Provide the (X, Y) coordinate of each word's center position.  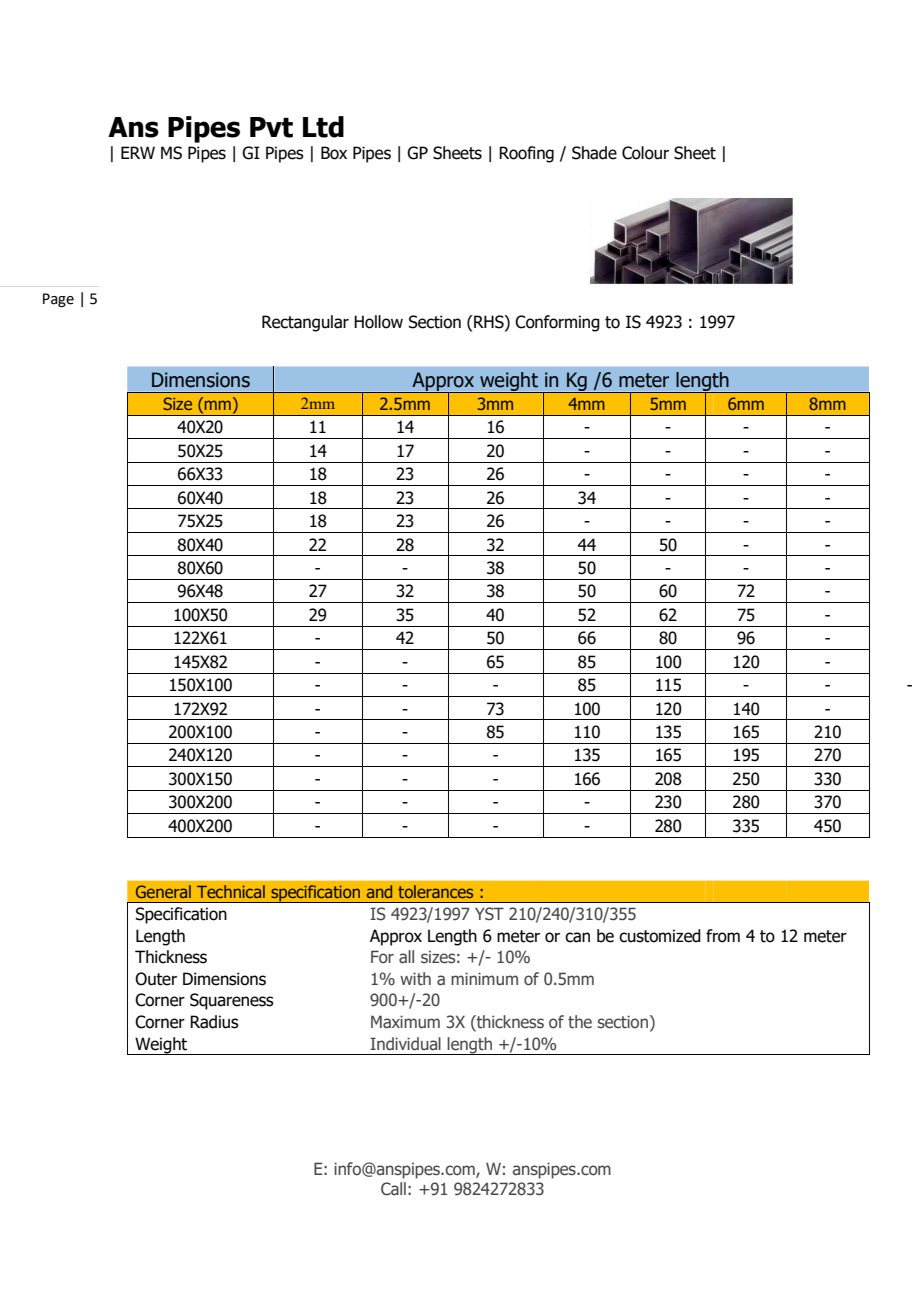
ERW (138, 152)
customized (660, 936)
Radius (214, 1022)
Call (393, 1189)
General (163, 891)
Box (334, 153)
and (379, 891)
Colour (645, 153)
